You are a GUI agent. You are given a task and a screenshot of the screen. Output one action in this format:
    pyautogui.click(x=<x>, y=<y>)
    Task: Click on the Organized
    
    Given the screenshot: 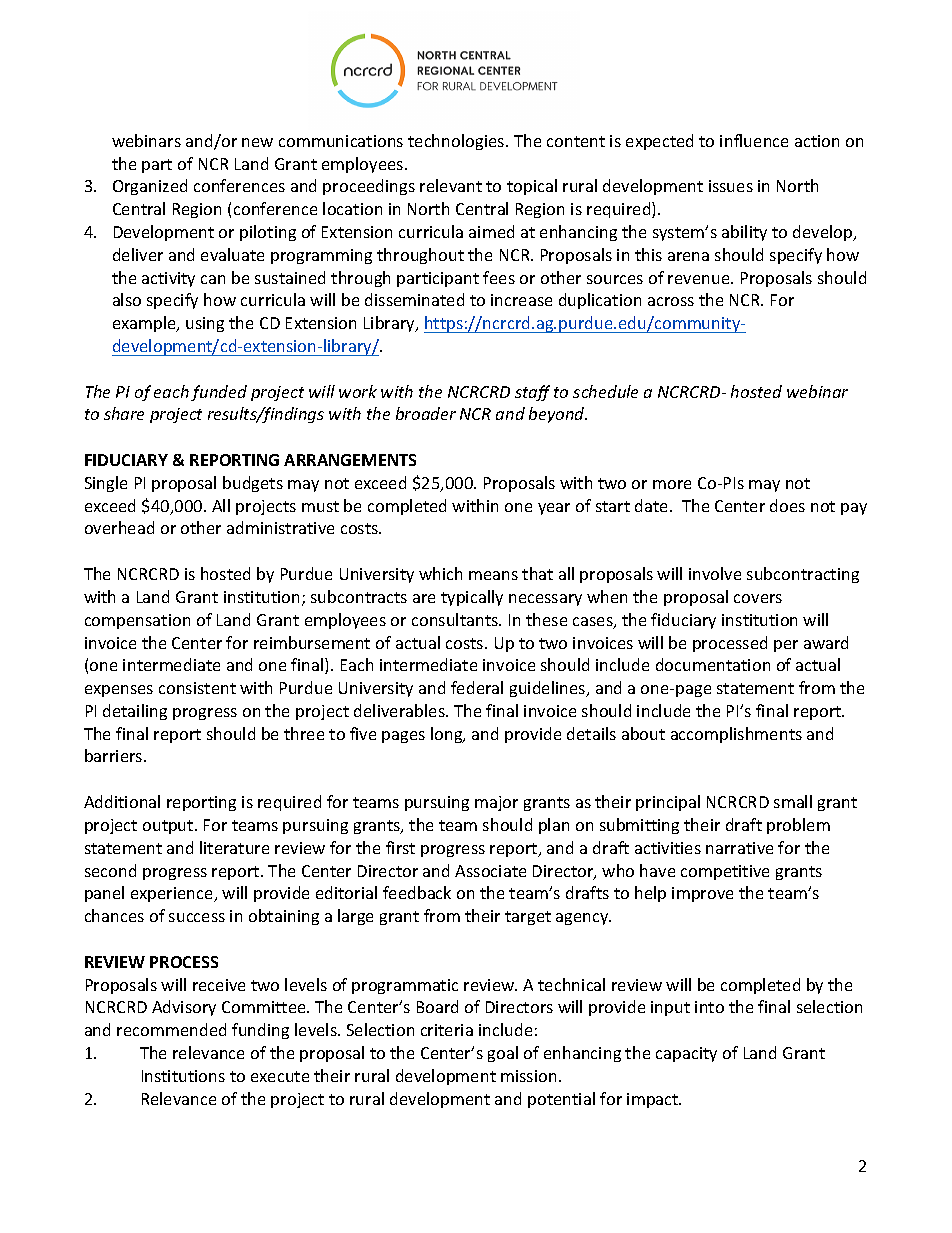 What is the action you would take?
    pyautogui.click(x=150, y=187)
